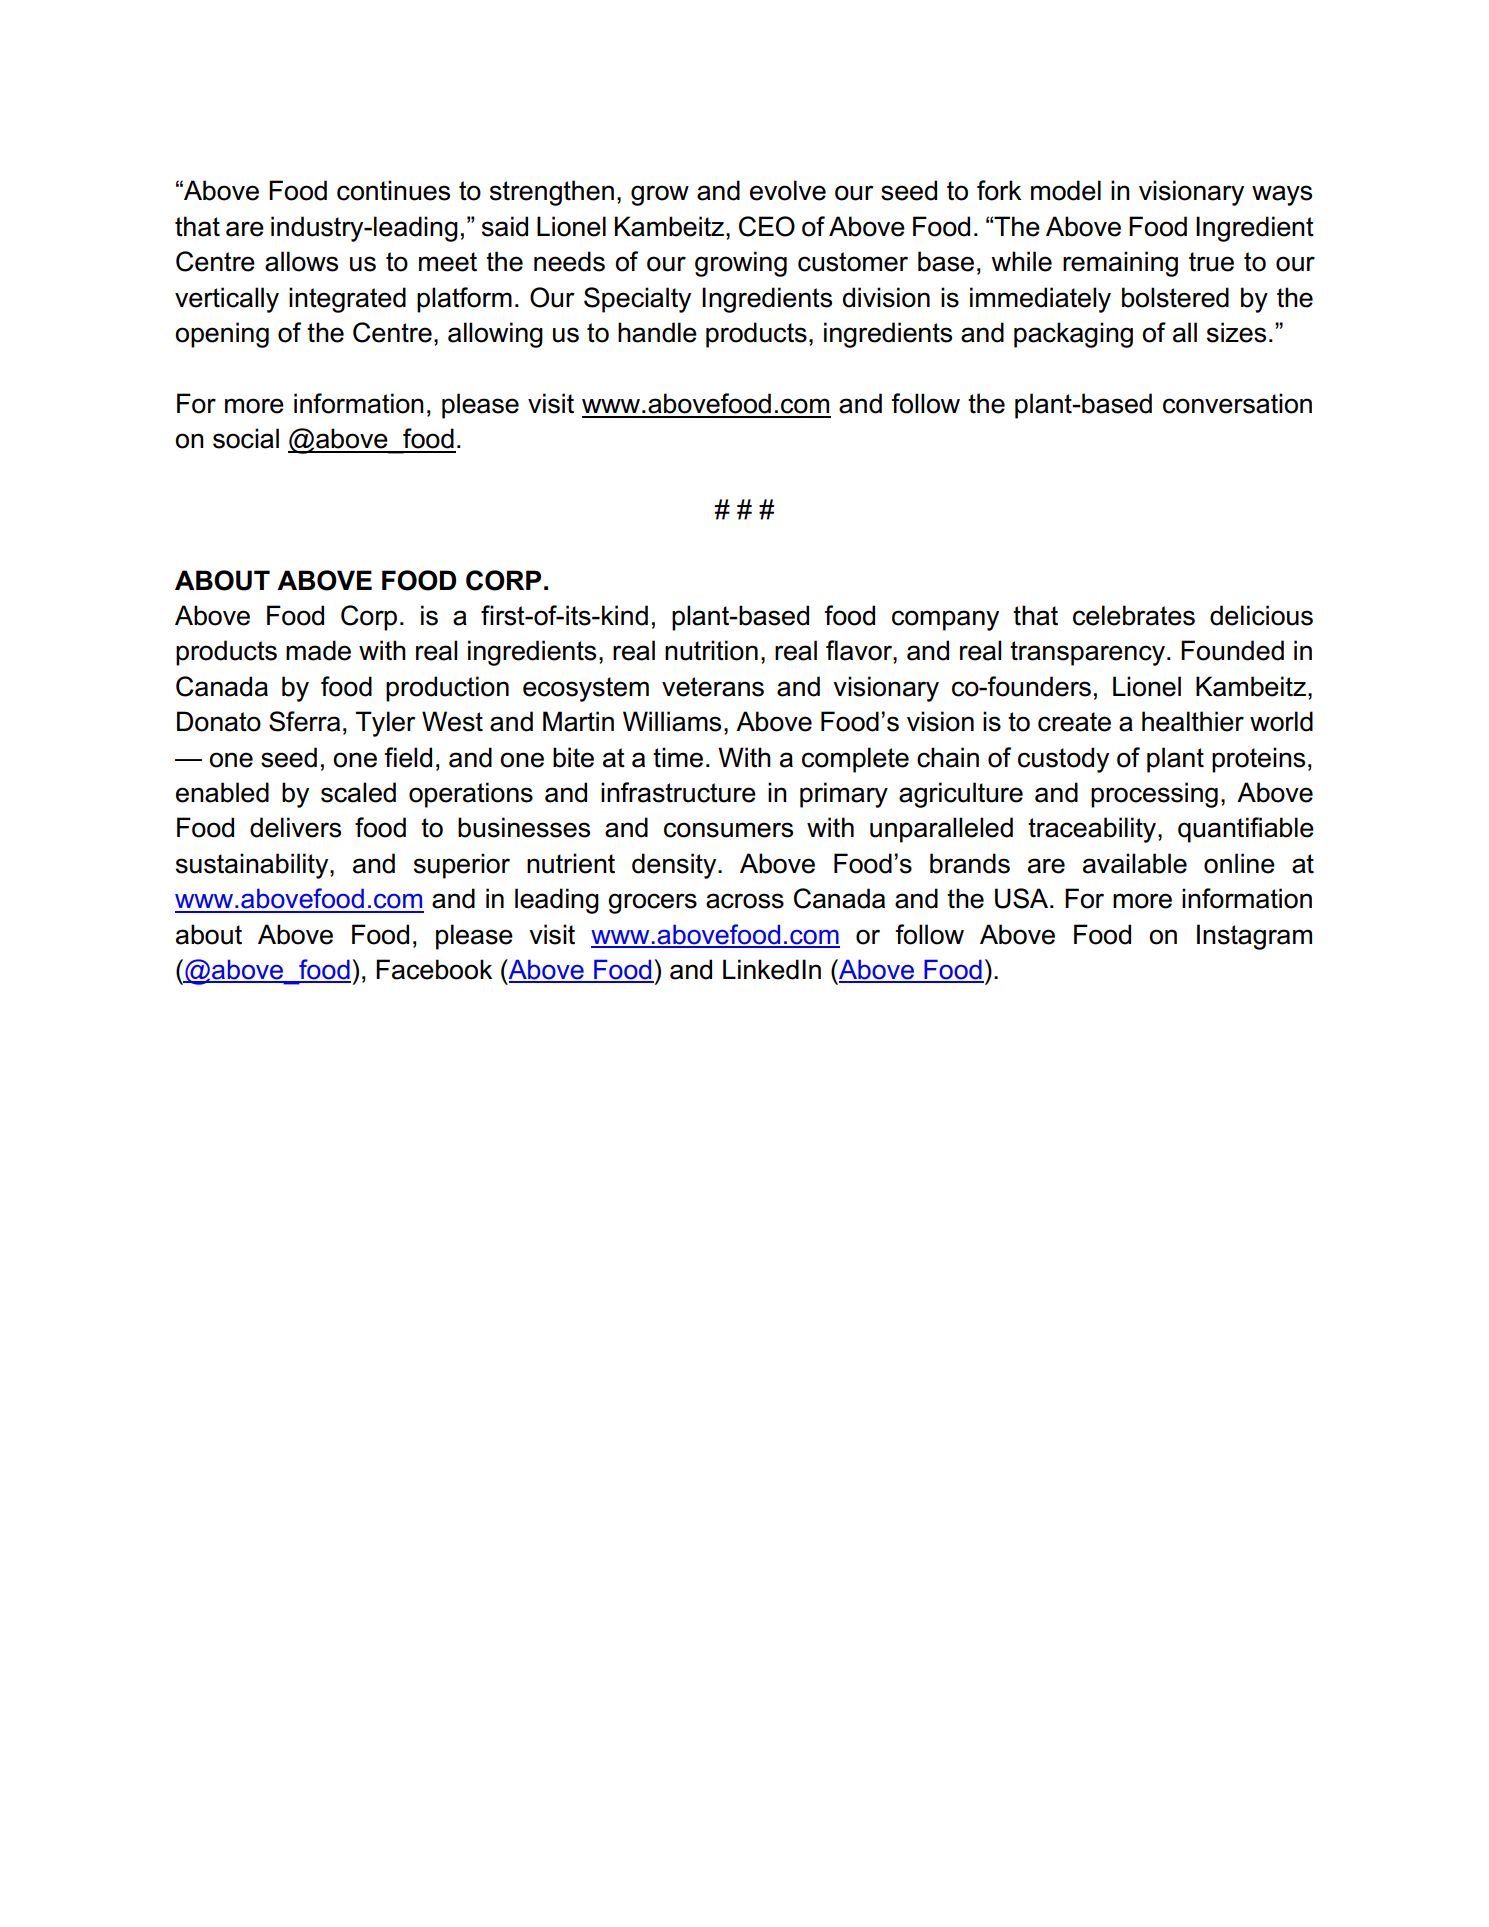 The image size is (1489, 1927). Describe the element at coordinates (318, 650) in the screenshot. I see `made` at that location.
